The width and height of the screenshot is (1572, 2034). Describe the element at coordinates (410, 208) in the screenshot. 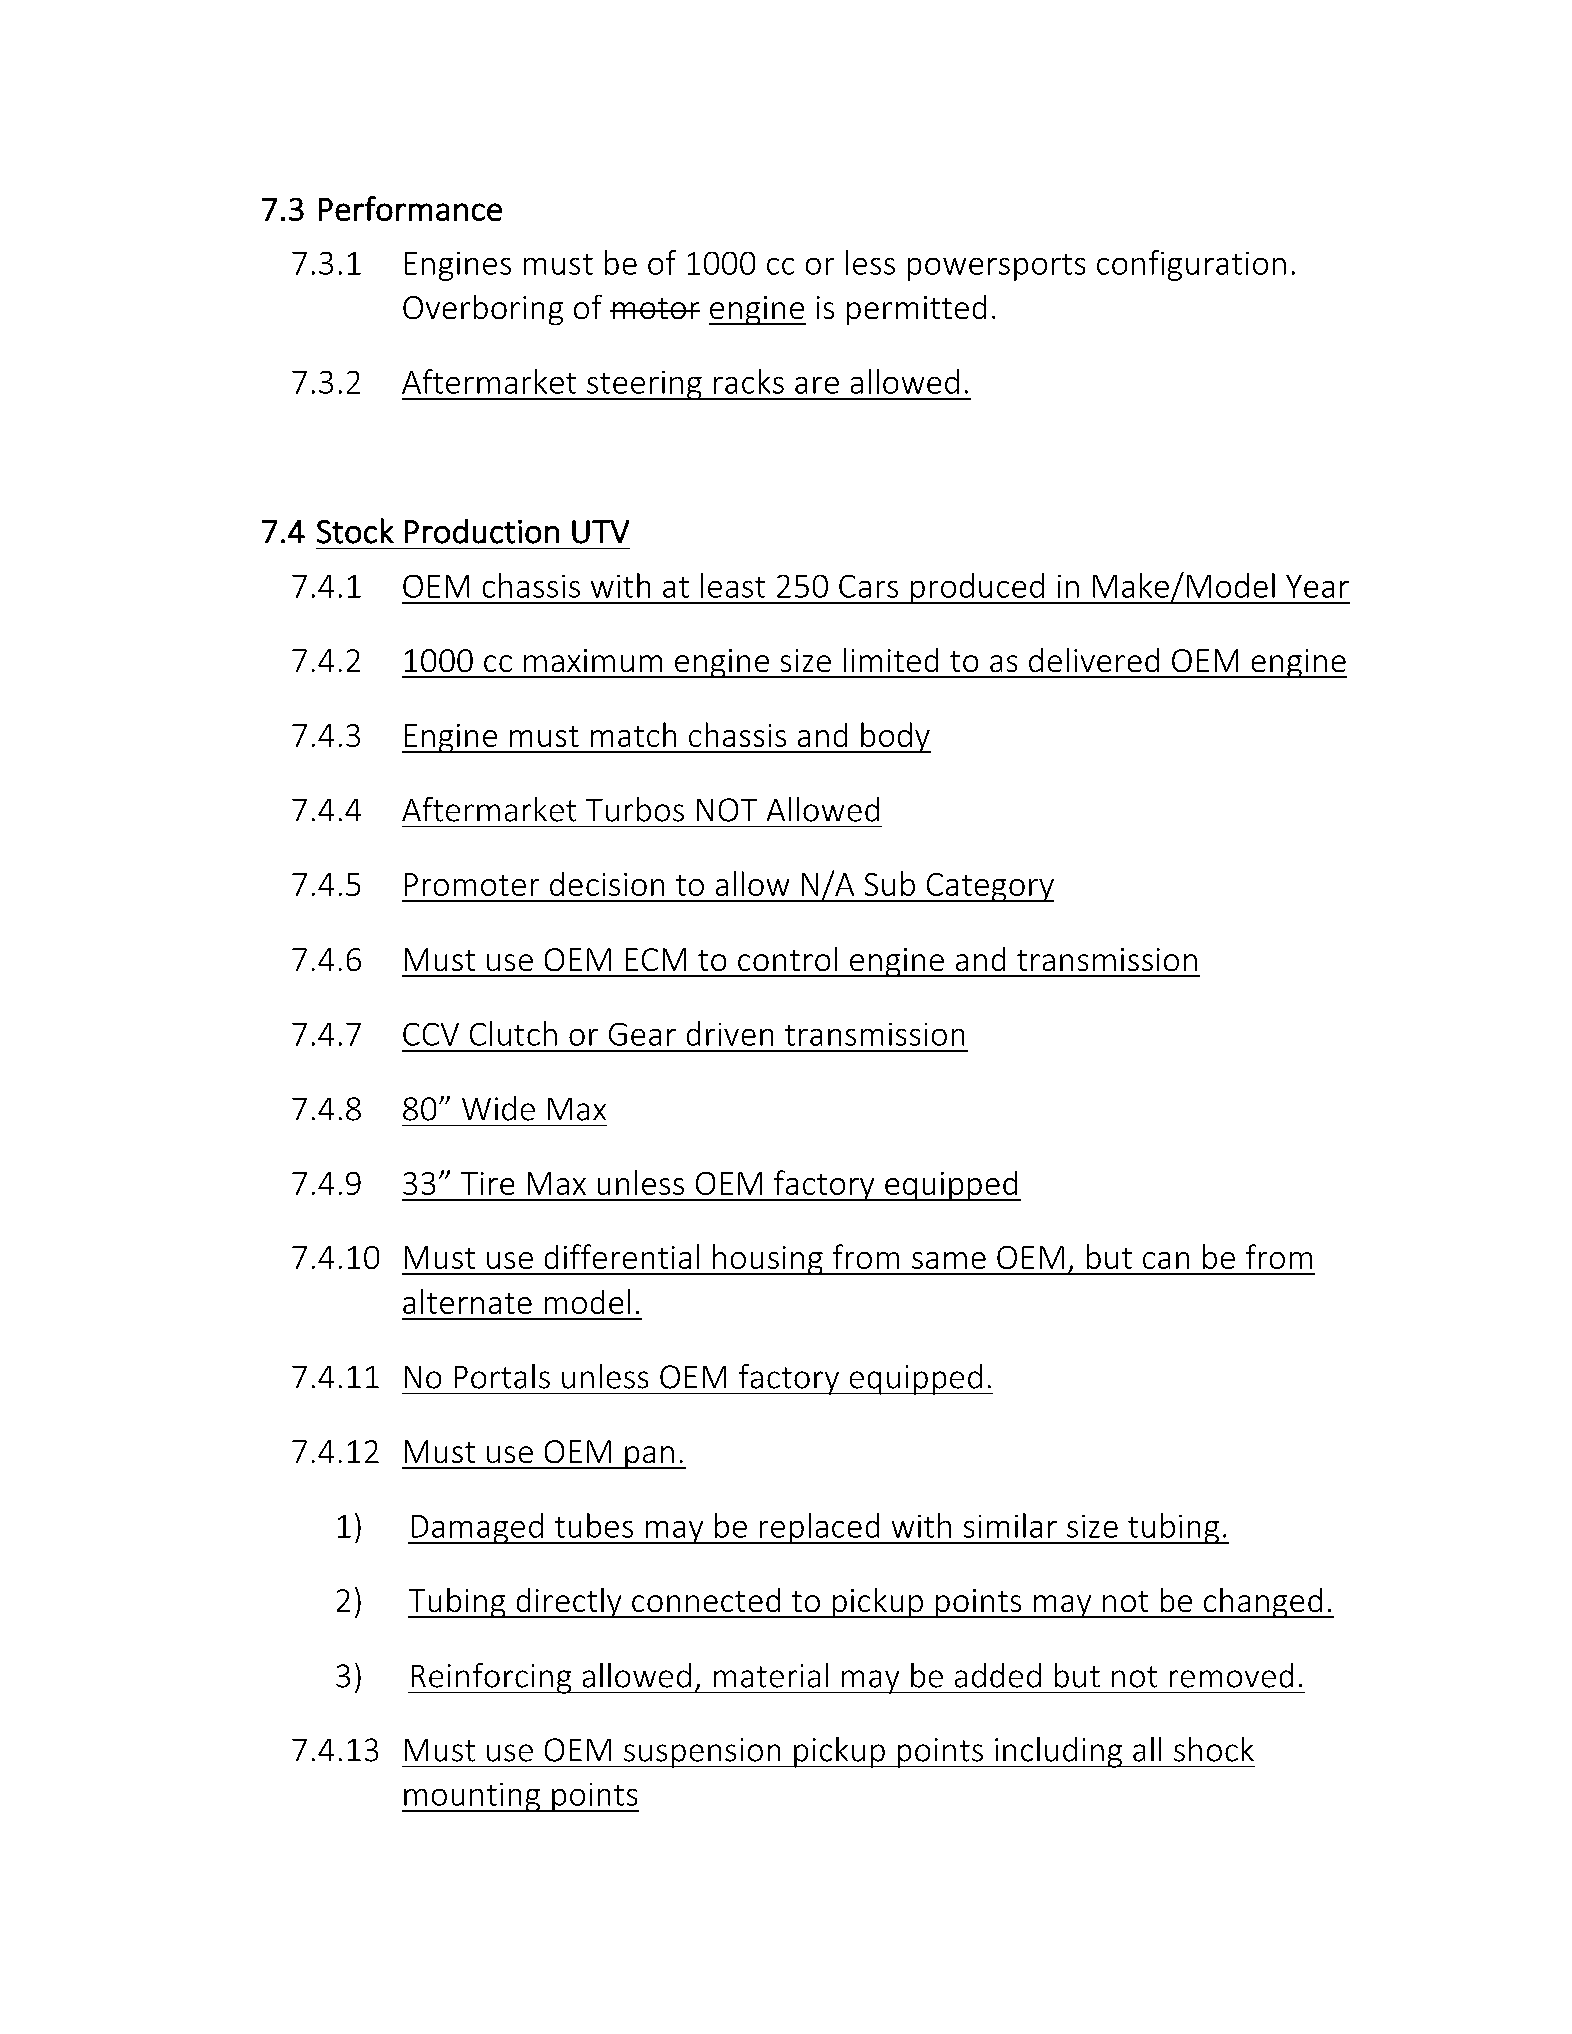

I see `Performance` at that location.
